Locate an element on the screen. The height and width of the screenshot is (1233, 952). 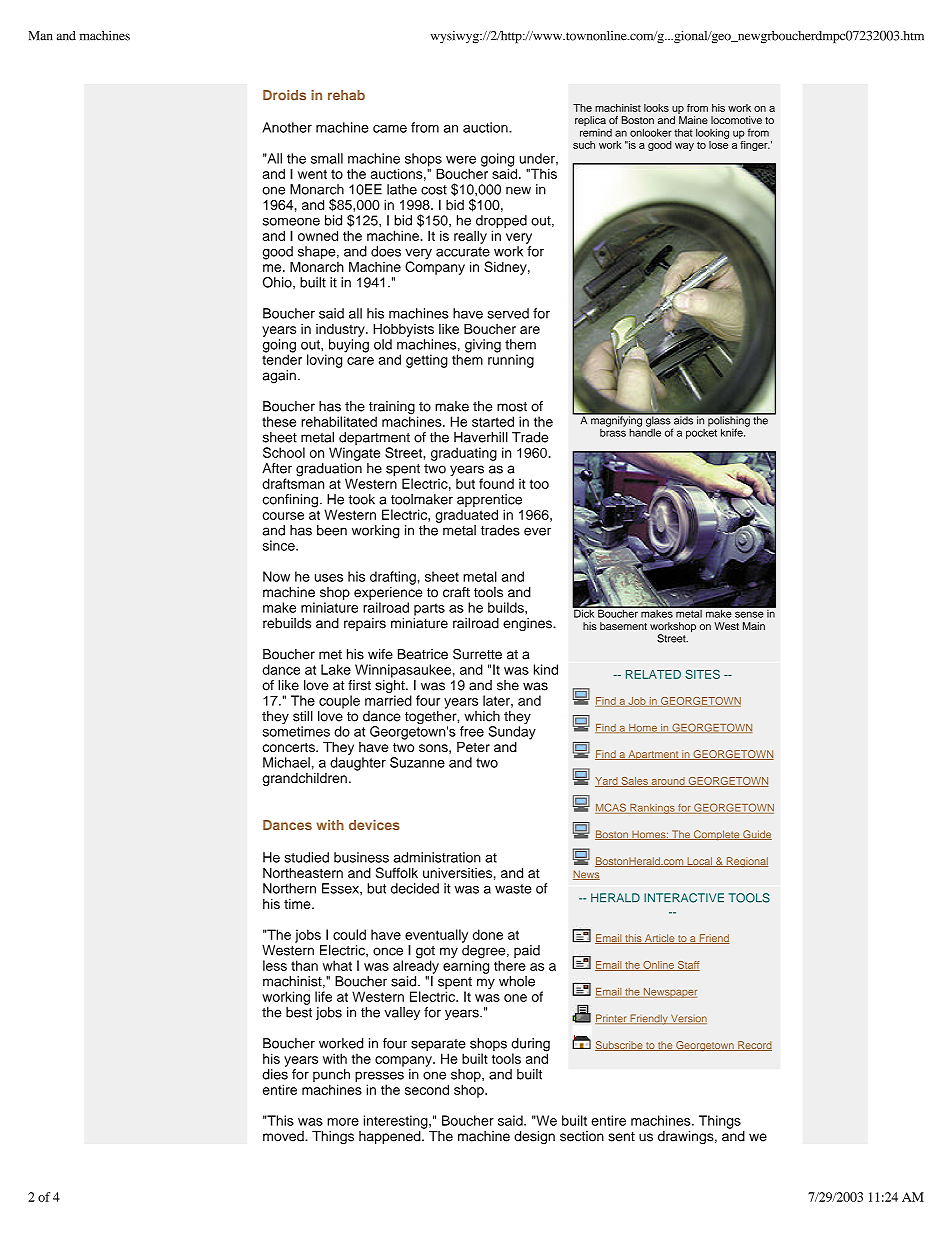
found is located at coordinates (496, 483).
